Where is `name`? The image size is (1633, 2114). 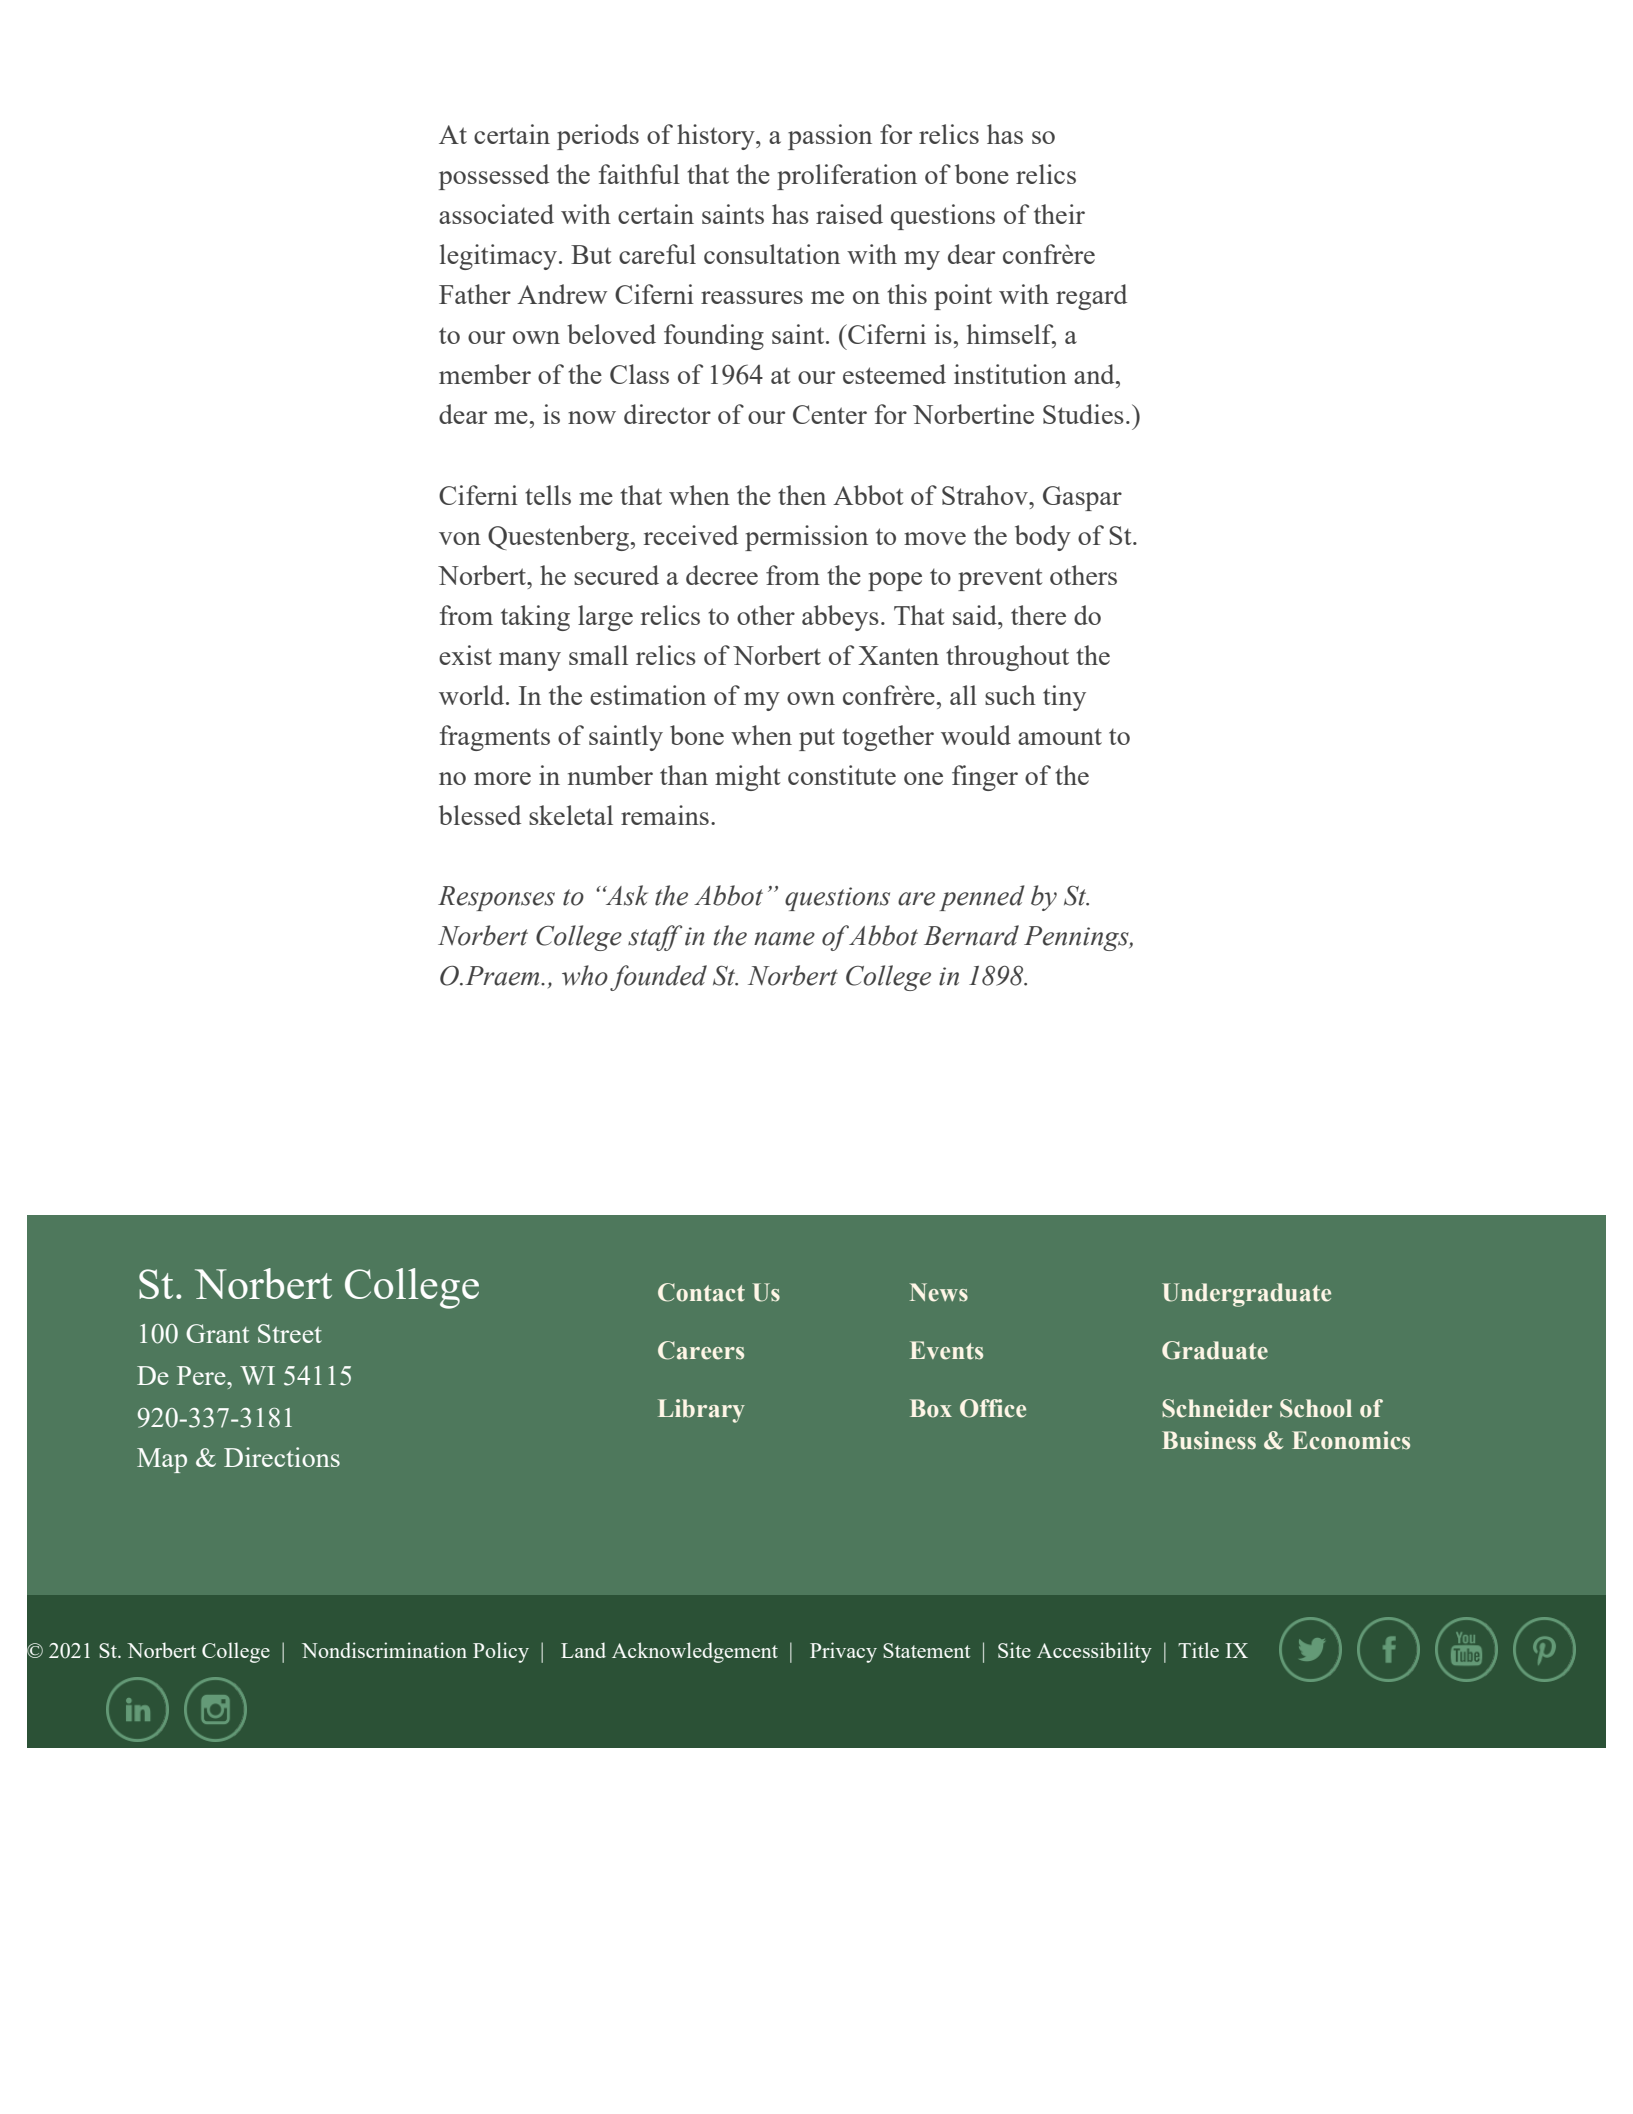 name is located at coordinates (784, 939).
